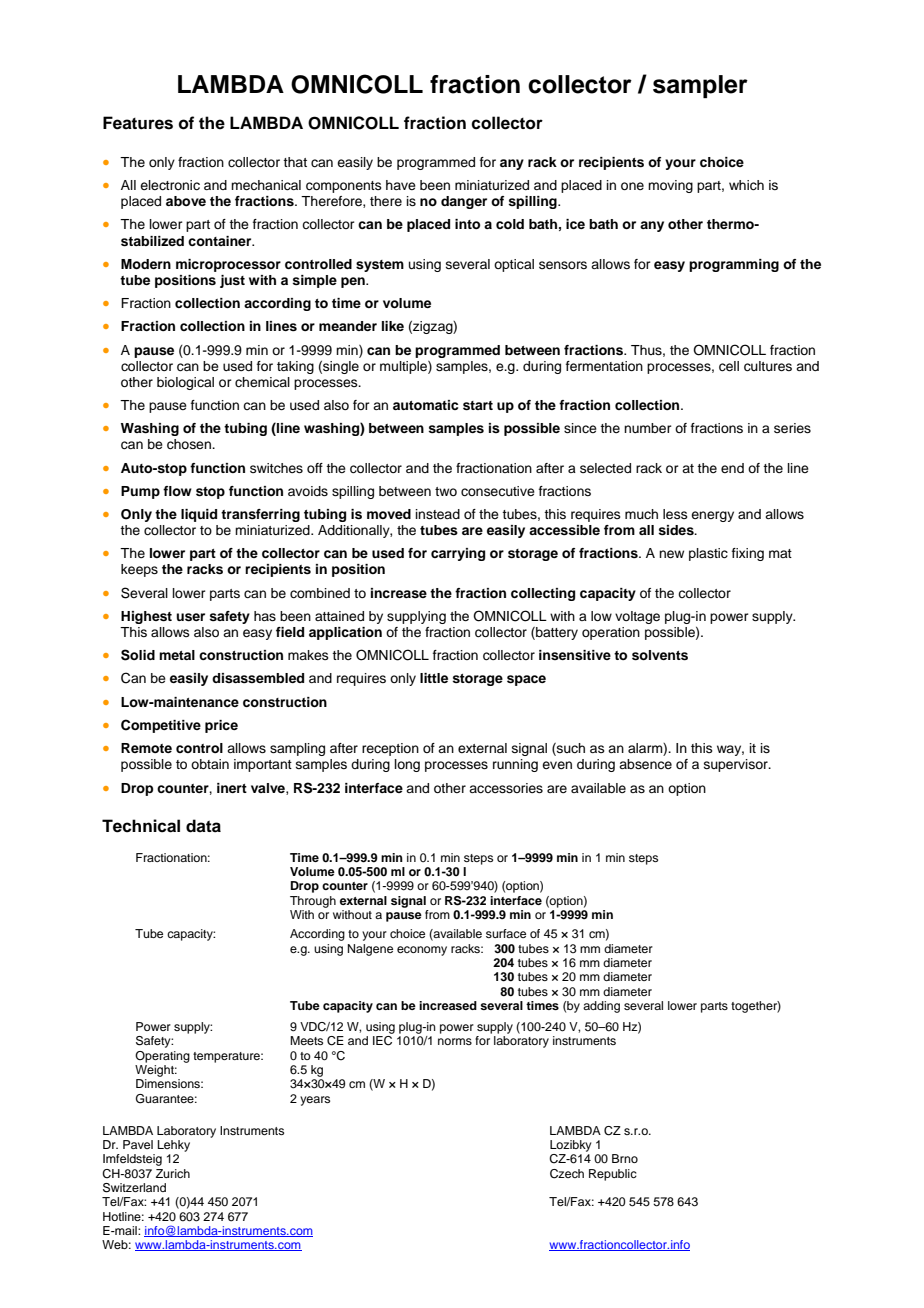 The width and height of the screenshot is (924, 1308). What do you see at coordinates (138, 123) in the screenshot?
I see `Features` at bounding box center [138, 123].
